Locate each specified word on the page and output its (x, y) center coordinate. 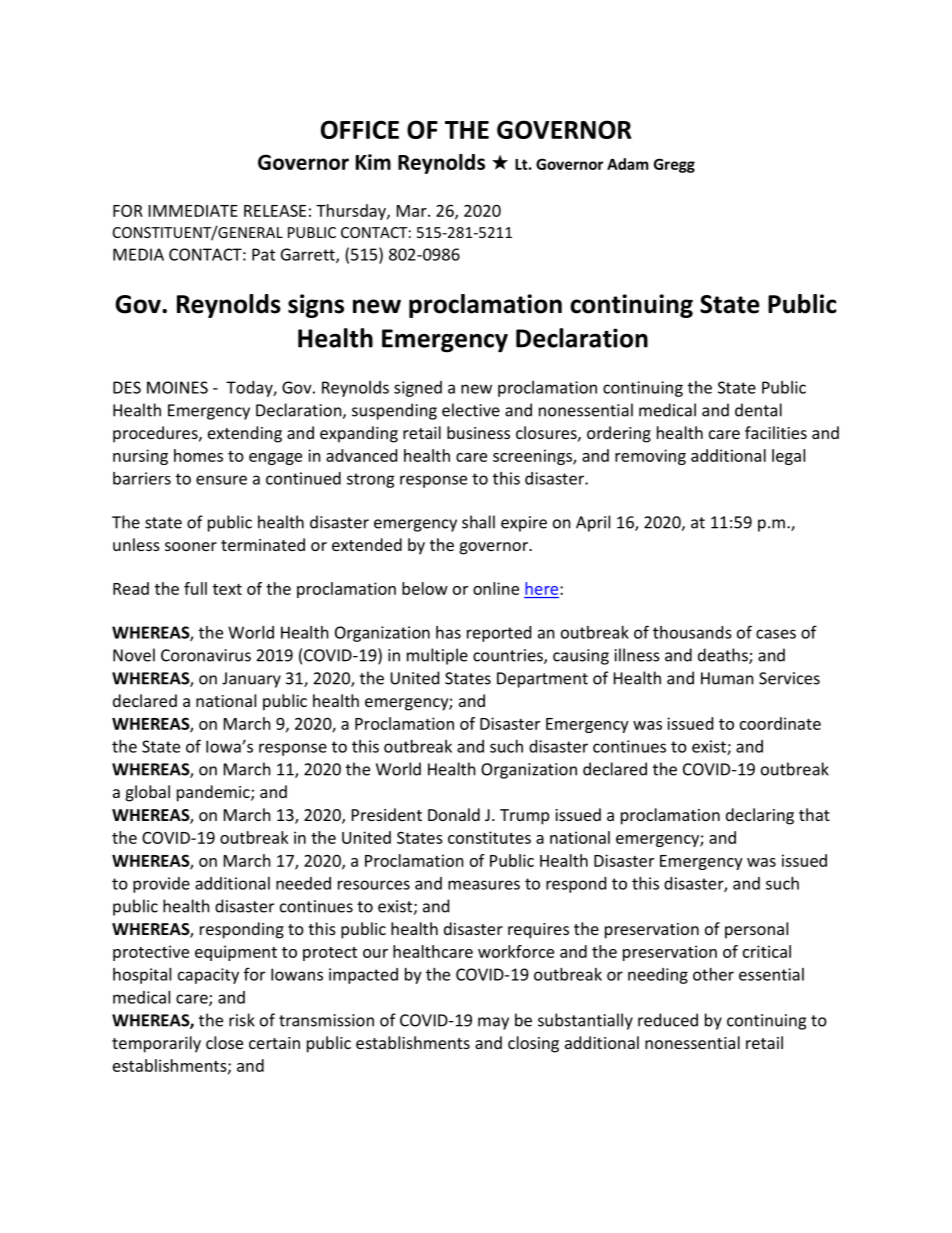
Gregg (674, 165)
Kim (373, 162)
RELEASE (275, 210)
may (493, 1023)
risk (242, 1020)
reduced (668, 1020)
